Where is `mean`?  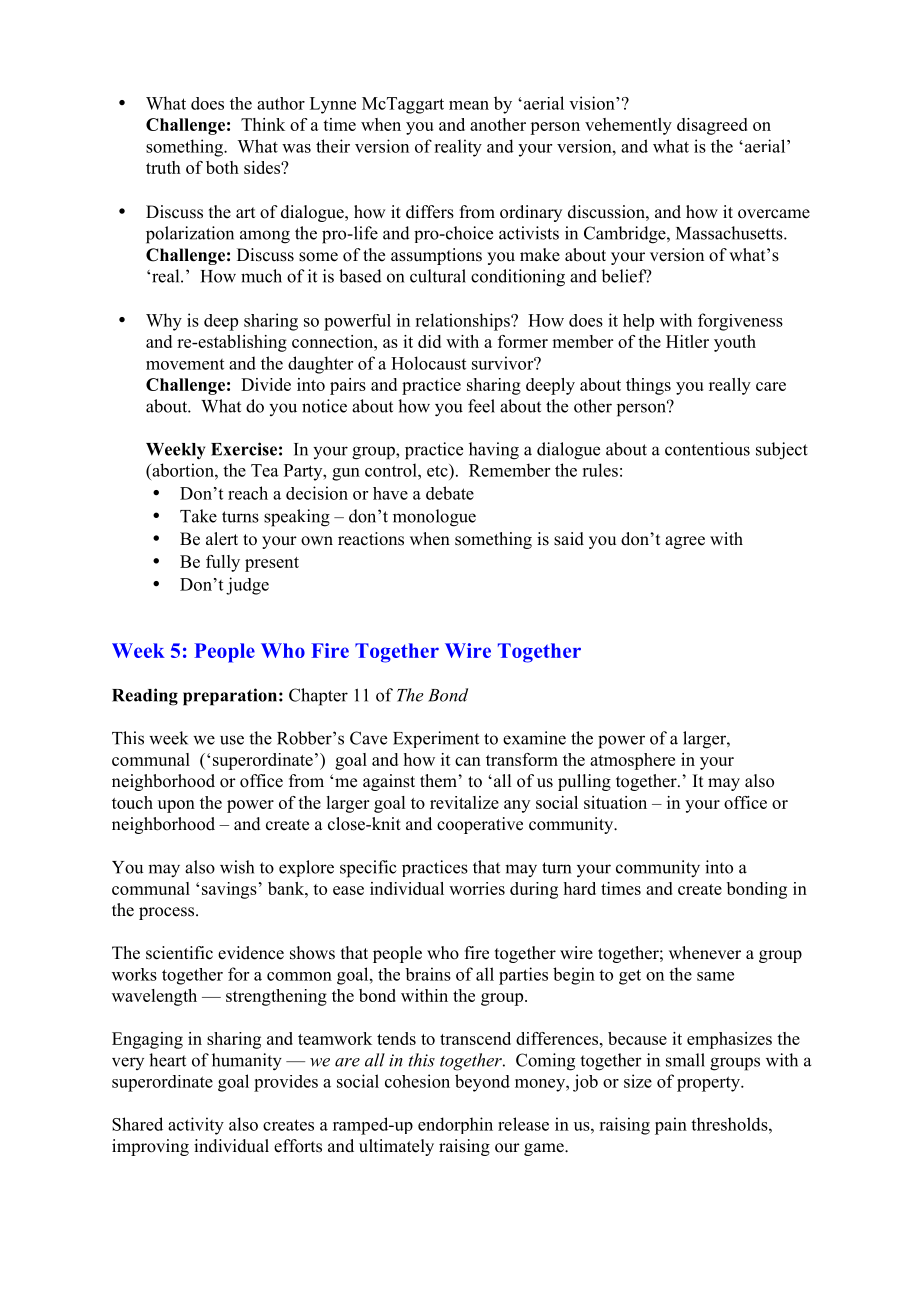
mean is located at coordinates (469, 105).
